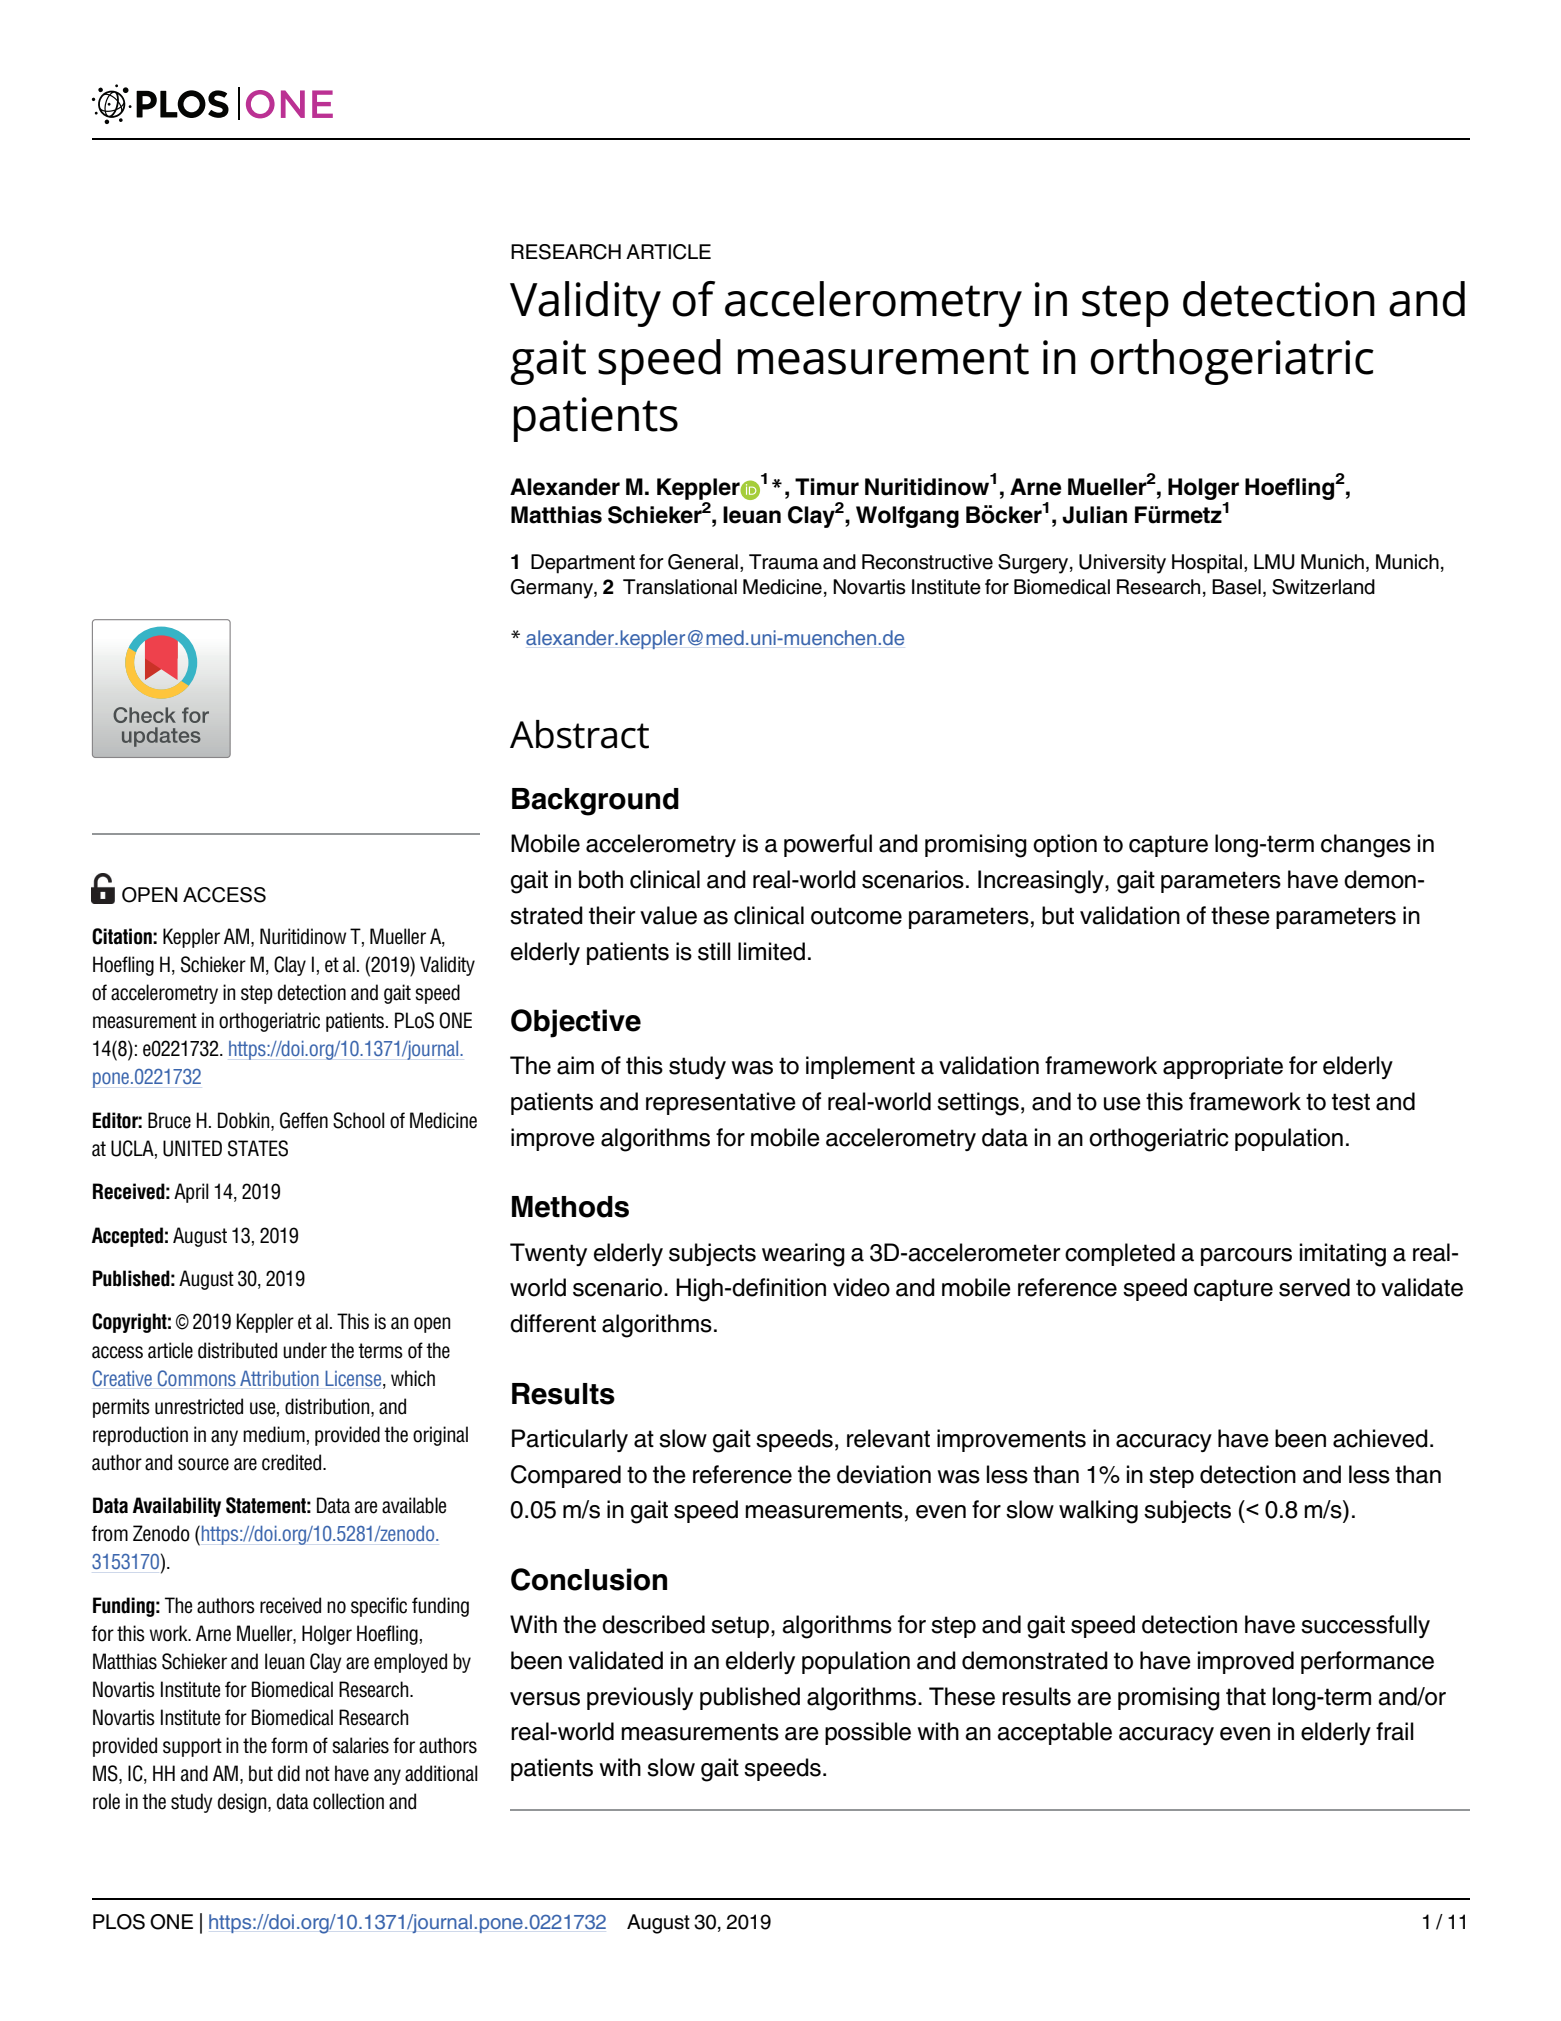 Image resolution: width=1561 pixels, height=2021 pixels. Describe the element at coordinates (828, 845) in the screenshot. I see `powerful` at that location.
